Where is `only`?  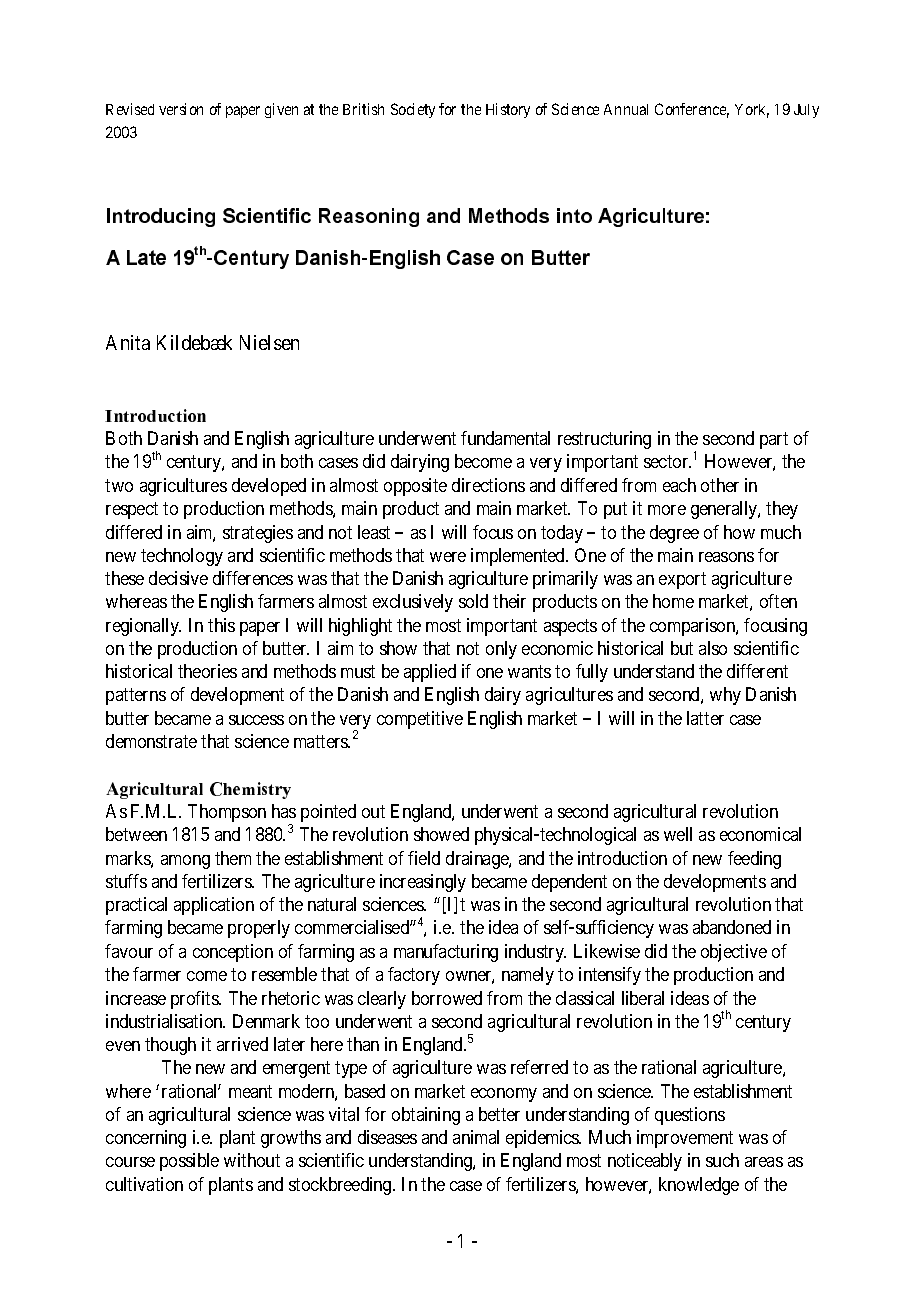 only is located at coordinates (501, 650).
